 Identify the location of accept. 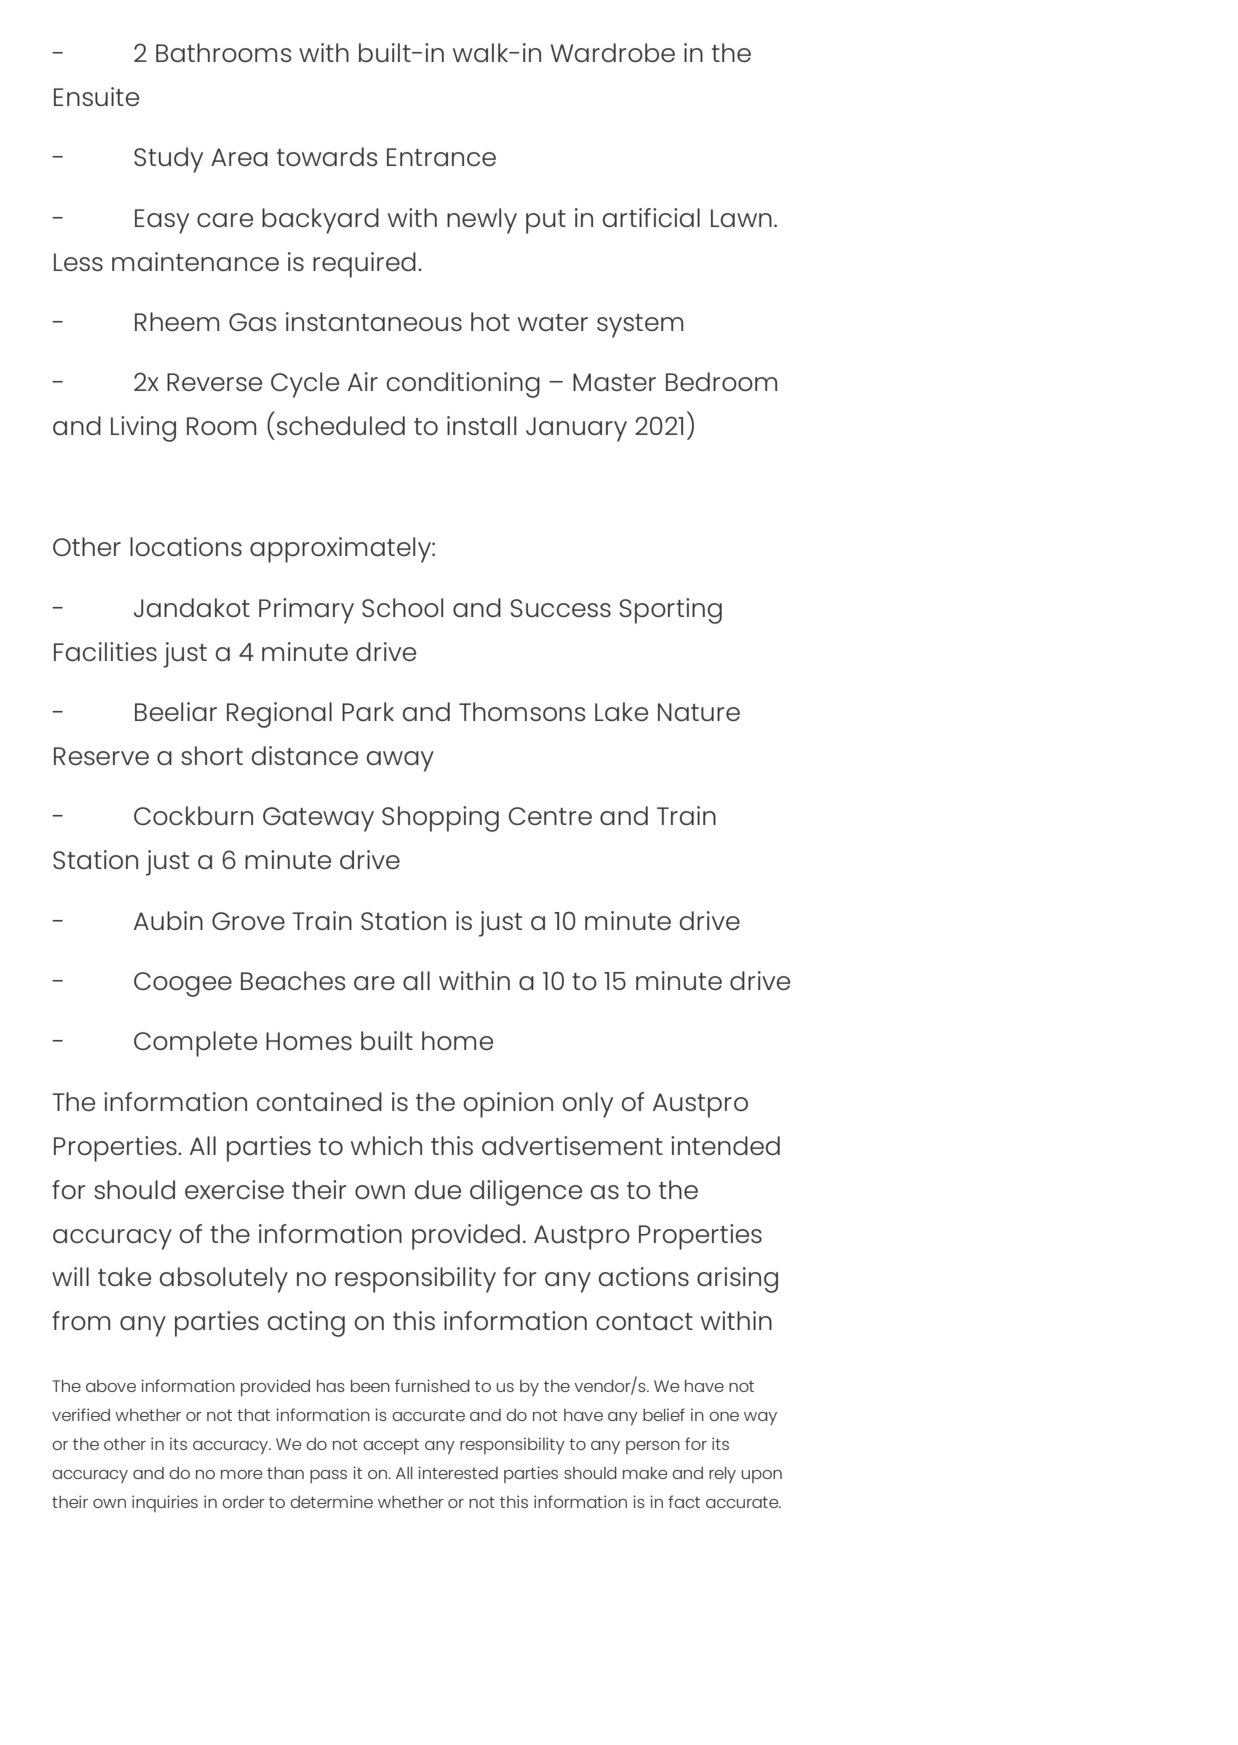
(391, 1447).
